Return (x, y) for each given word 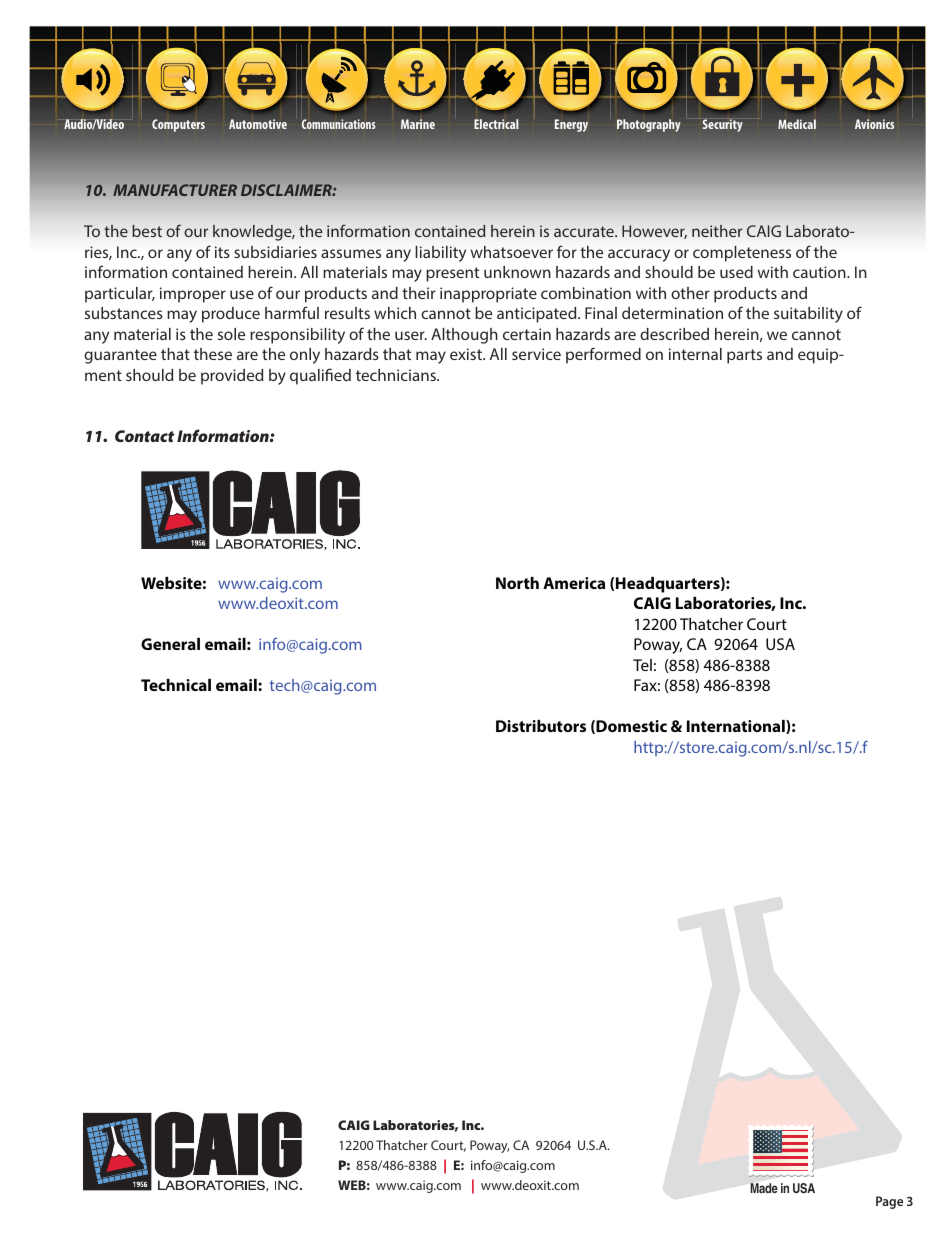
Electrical (496, 124)
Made (764, 1188)
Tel (642, 665)
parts (744, 356)
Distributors (541, 726)
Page (889, 1202)
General (170, 644)
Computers (178, 125)
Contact (144, 436)
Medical (797, 124)
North (517, 583)
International (737, 727)
